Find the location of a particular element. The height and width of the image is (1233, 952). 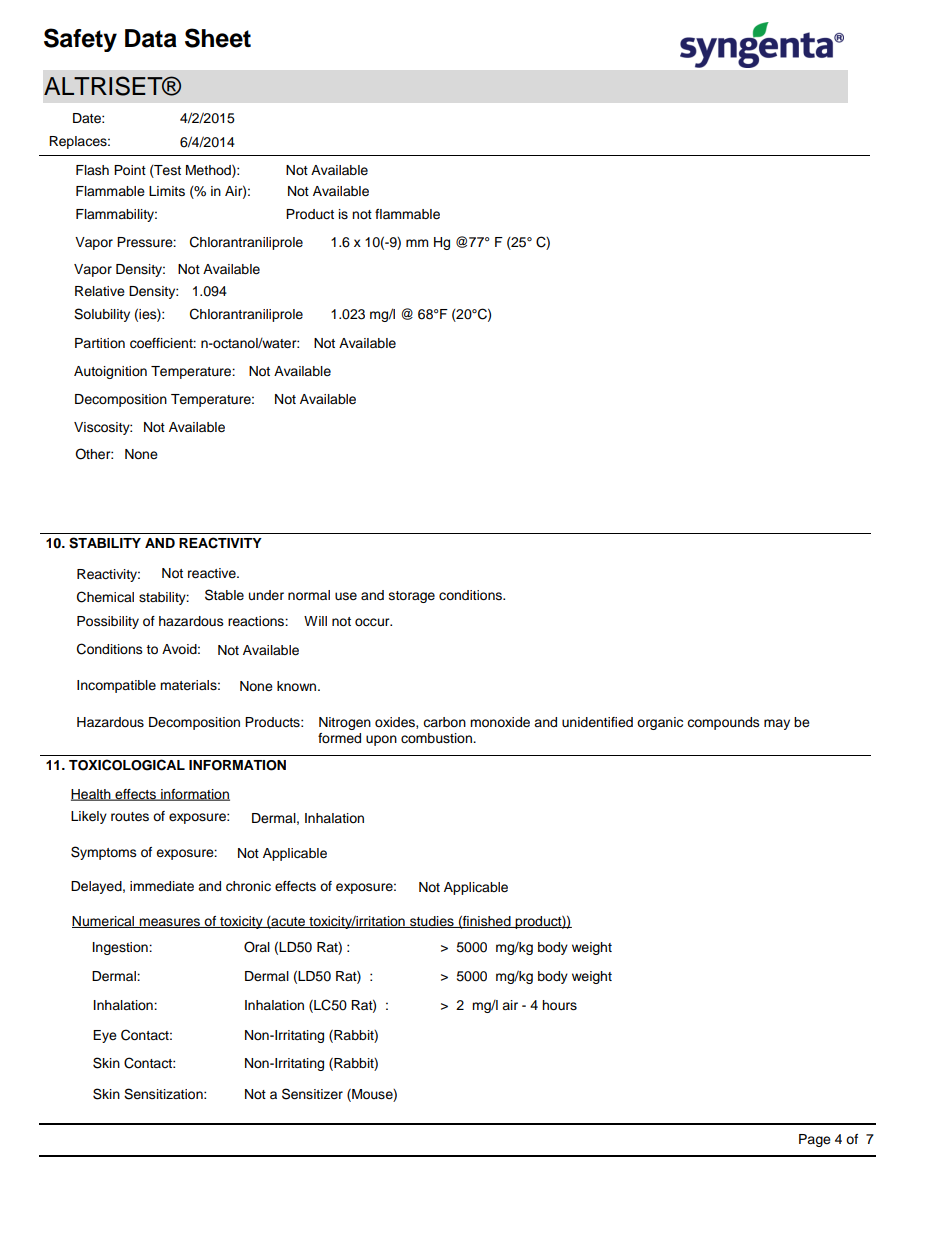

Data is located at coordinates (151, 38).
